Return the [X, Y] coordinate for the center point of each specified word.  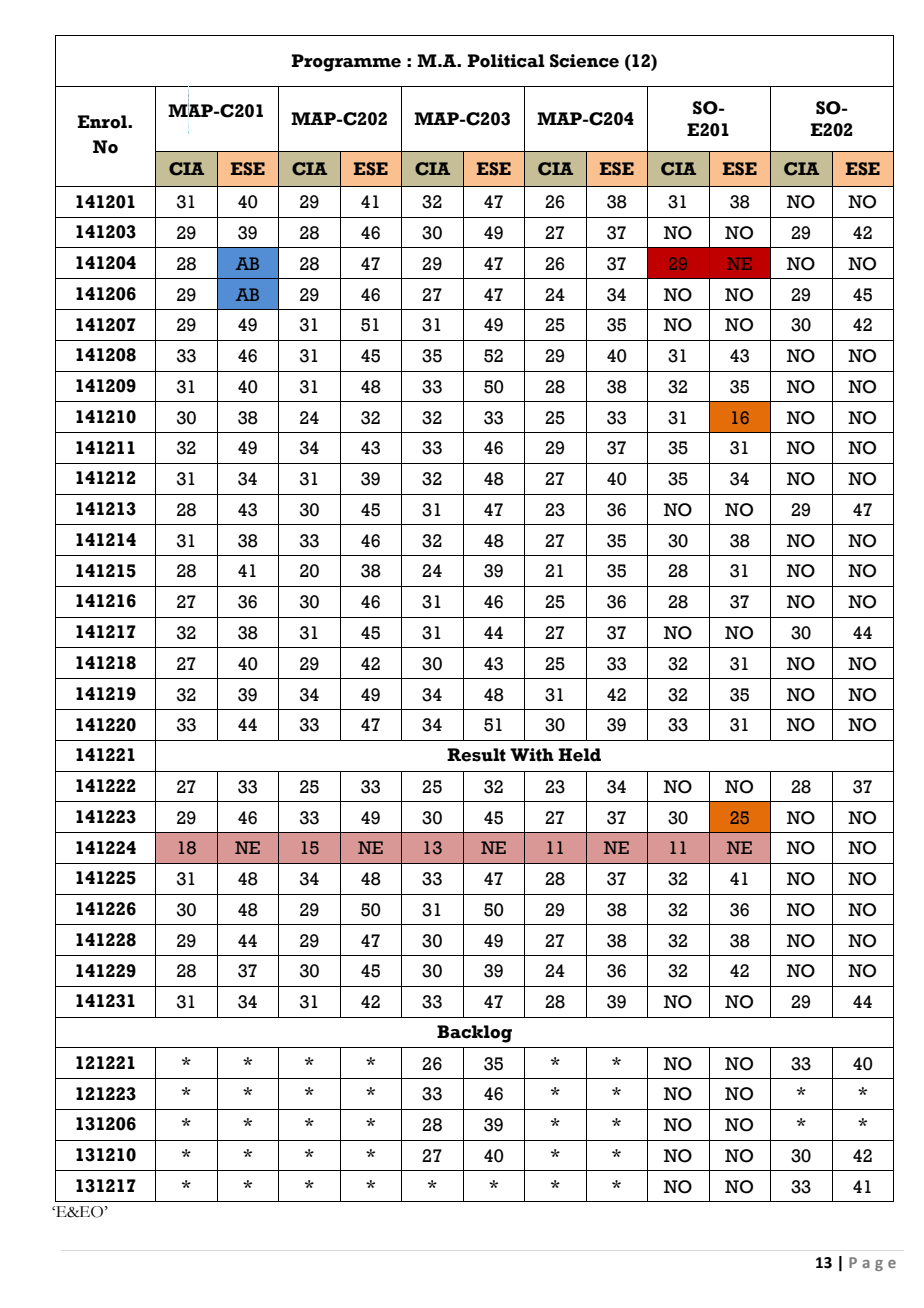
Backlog [474, 1034]
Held [579, 755]
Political [506, 61]
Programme [346, 63]
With [532, 755]
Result [476, 755]
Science [584, 61]
